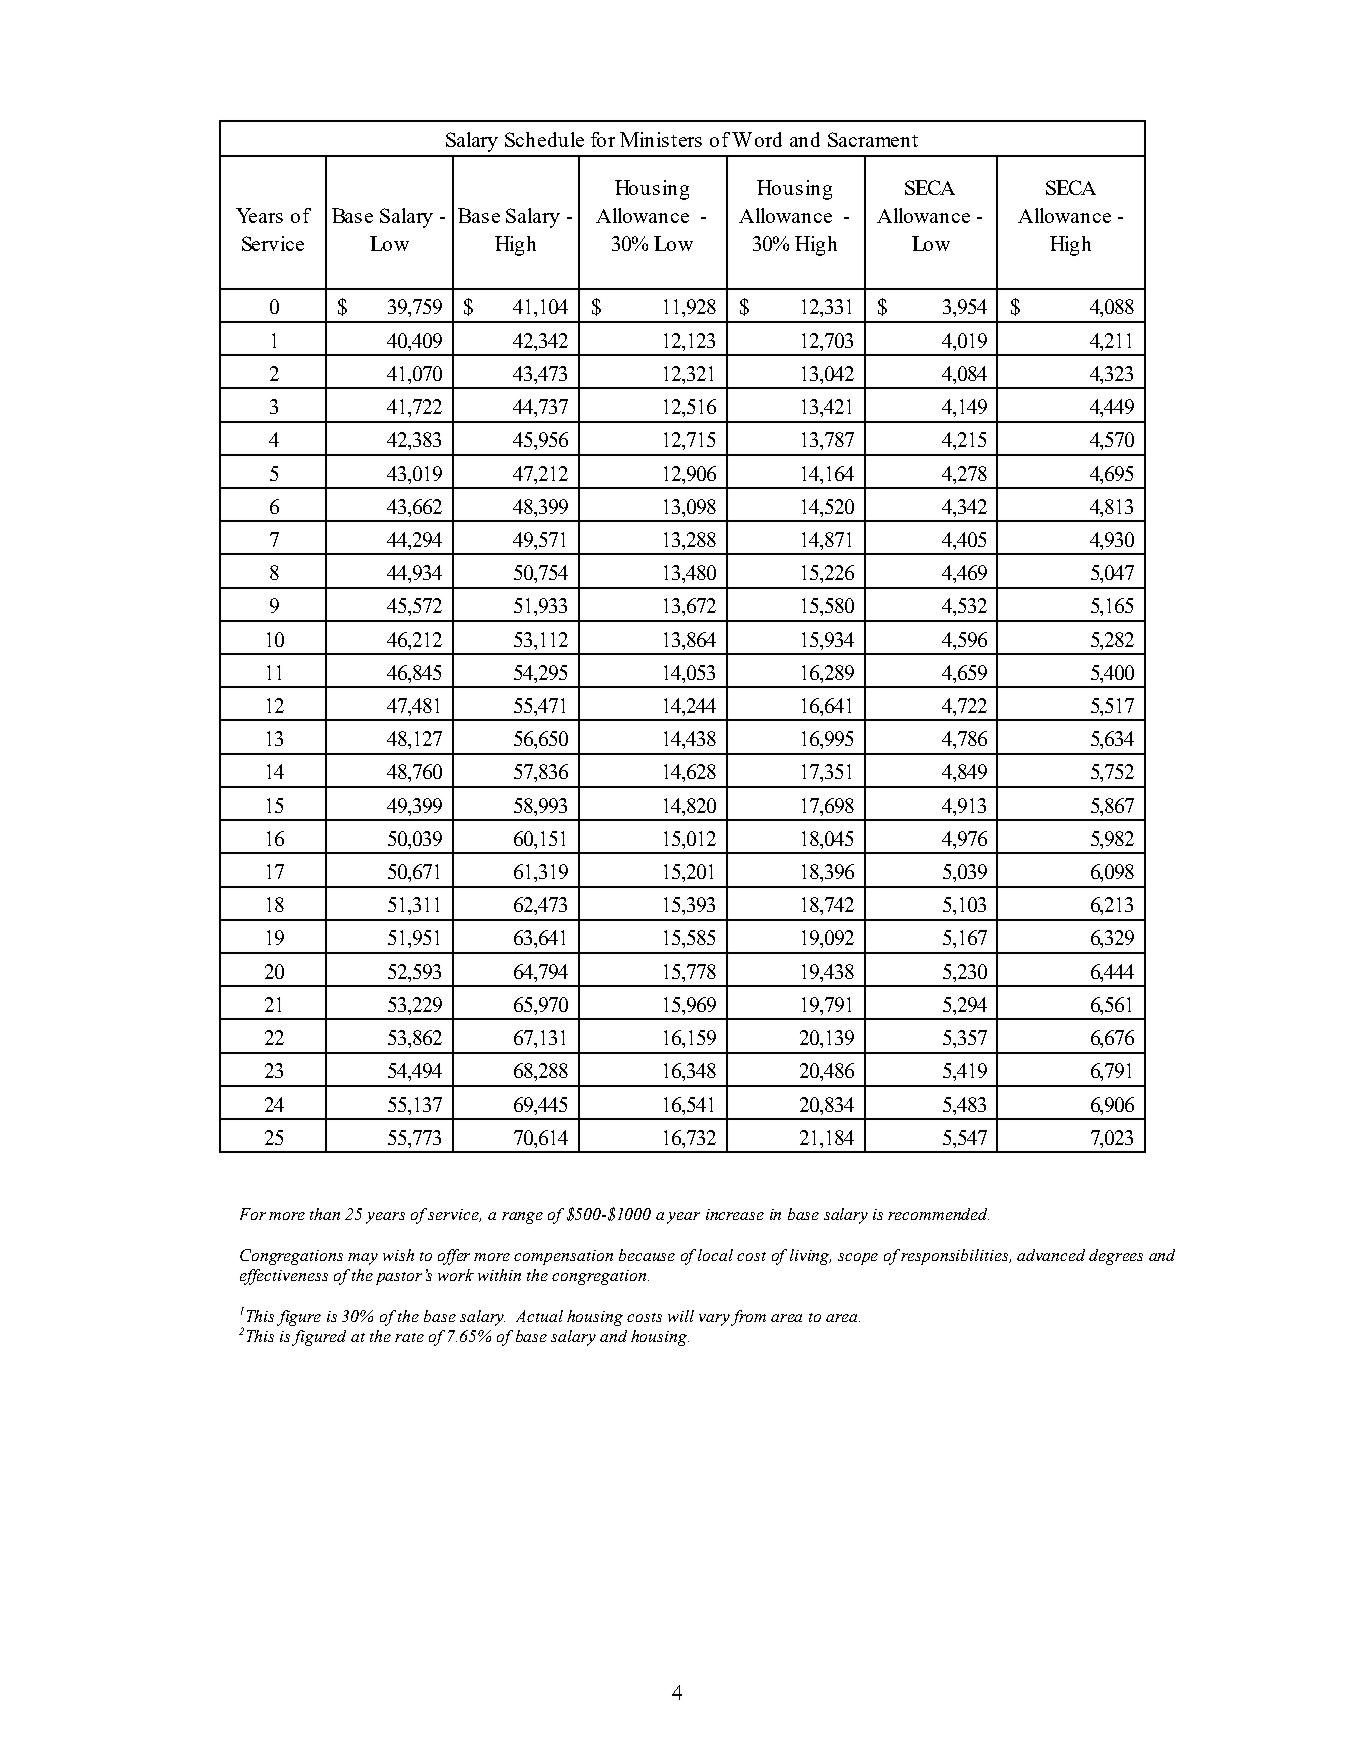 Image resolution: width=1355 pixels, height=1753 pixels. Describe the element at coordinates (398, 1255) in the screenshot. I see `wish` at that location.
